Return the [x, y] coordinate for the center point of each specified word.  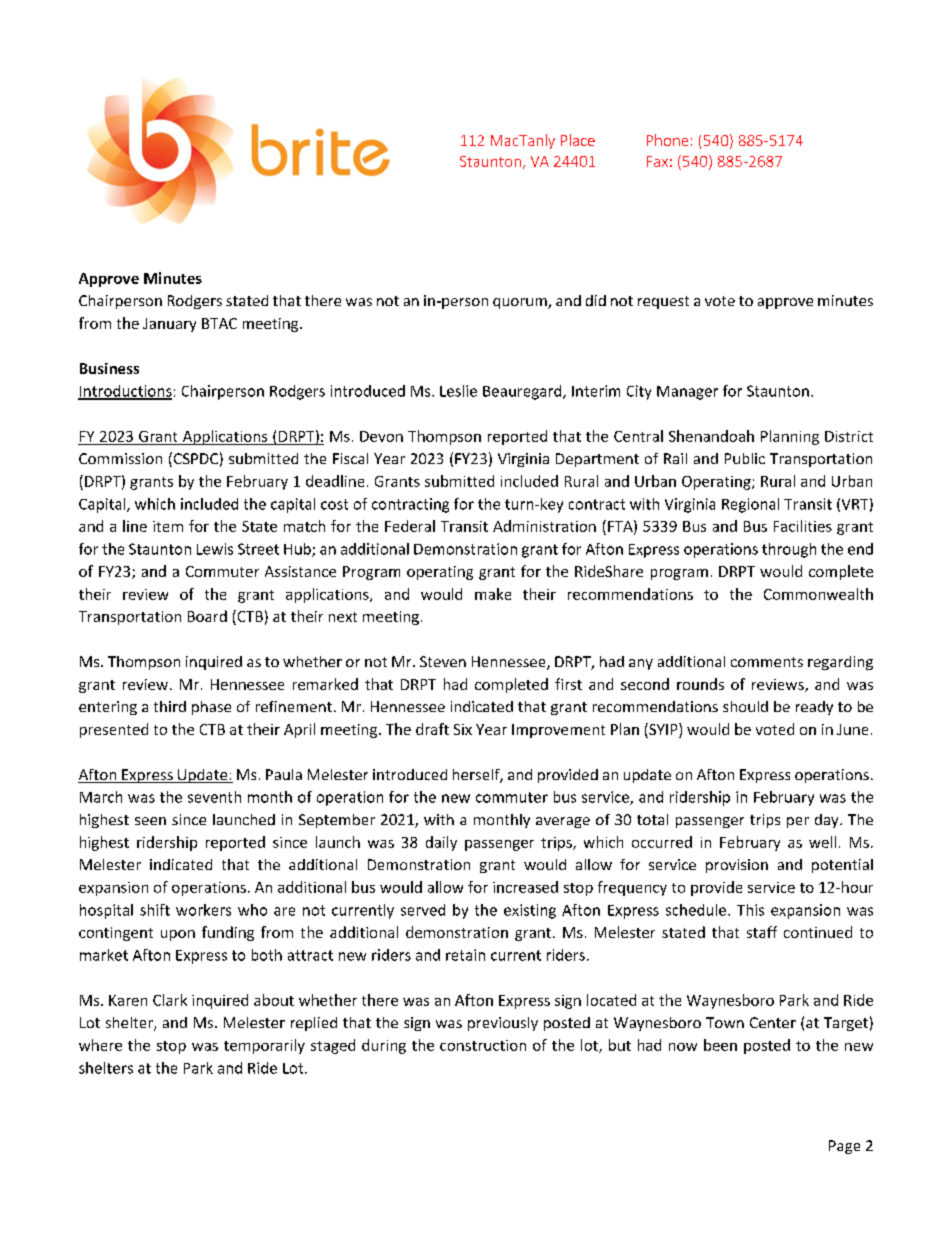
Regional [750, 505]
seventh [214, 797]
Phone [667, 140]
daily [441, 843]
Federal [410, 526]
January [169, 325]
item [168, 526]
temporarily [264, 1046]
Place [578, 140]
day [828, 821]
